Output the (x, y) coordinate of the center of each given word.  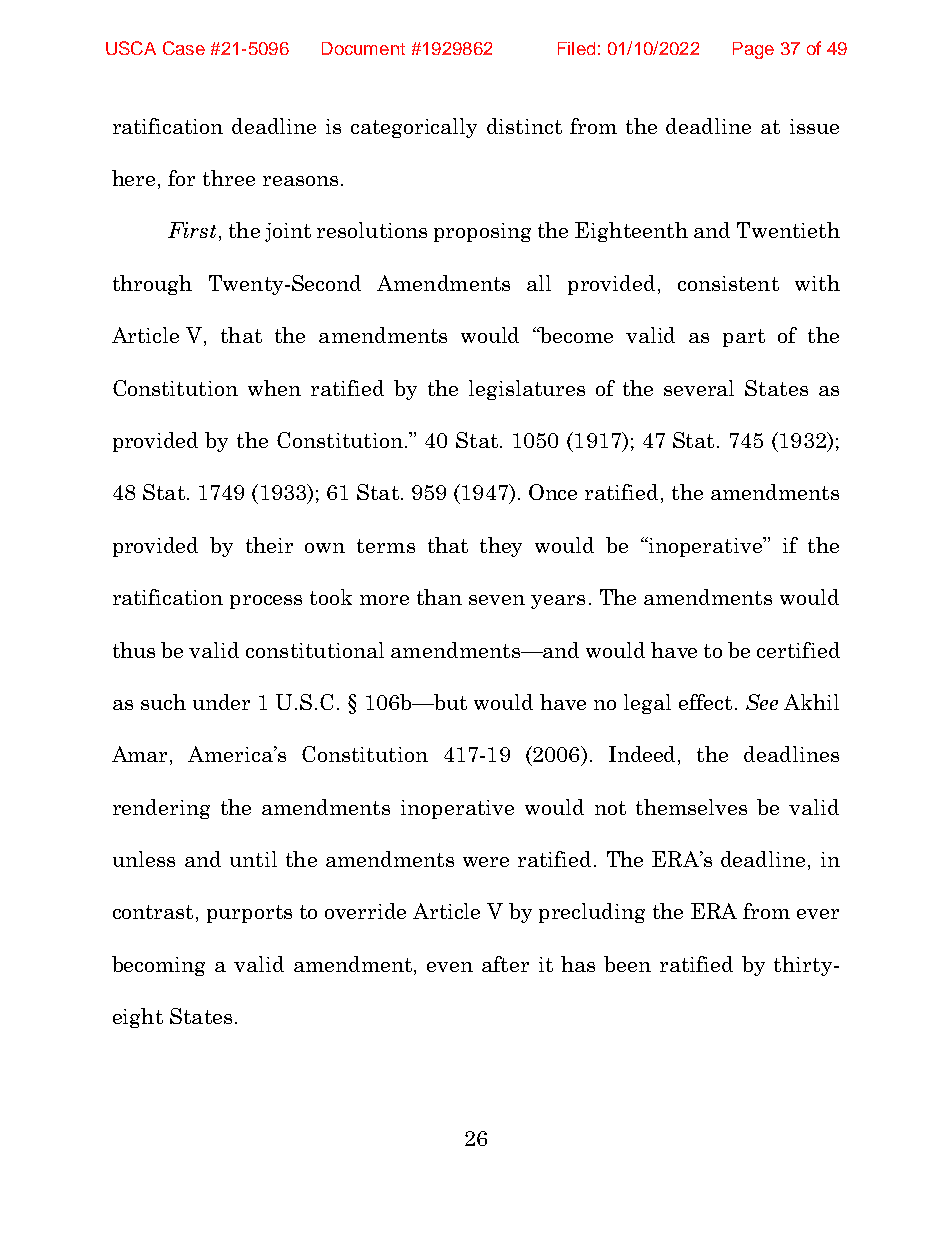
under (221, 702)
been (627, 964)
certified (798, 650)
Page (753, 50)
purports (249, 914)
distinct (524, 126)
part (744, 338)
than (439, 597)
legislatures (527, 390)
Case (184, 48)
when (274, 388)
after (505, 964)
